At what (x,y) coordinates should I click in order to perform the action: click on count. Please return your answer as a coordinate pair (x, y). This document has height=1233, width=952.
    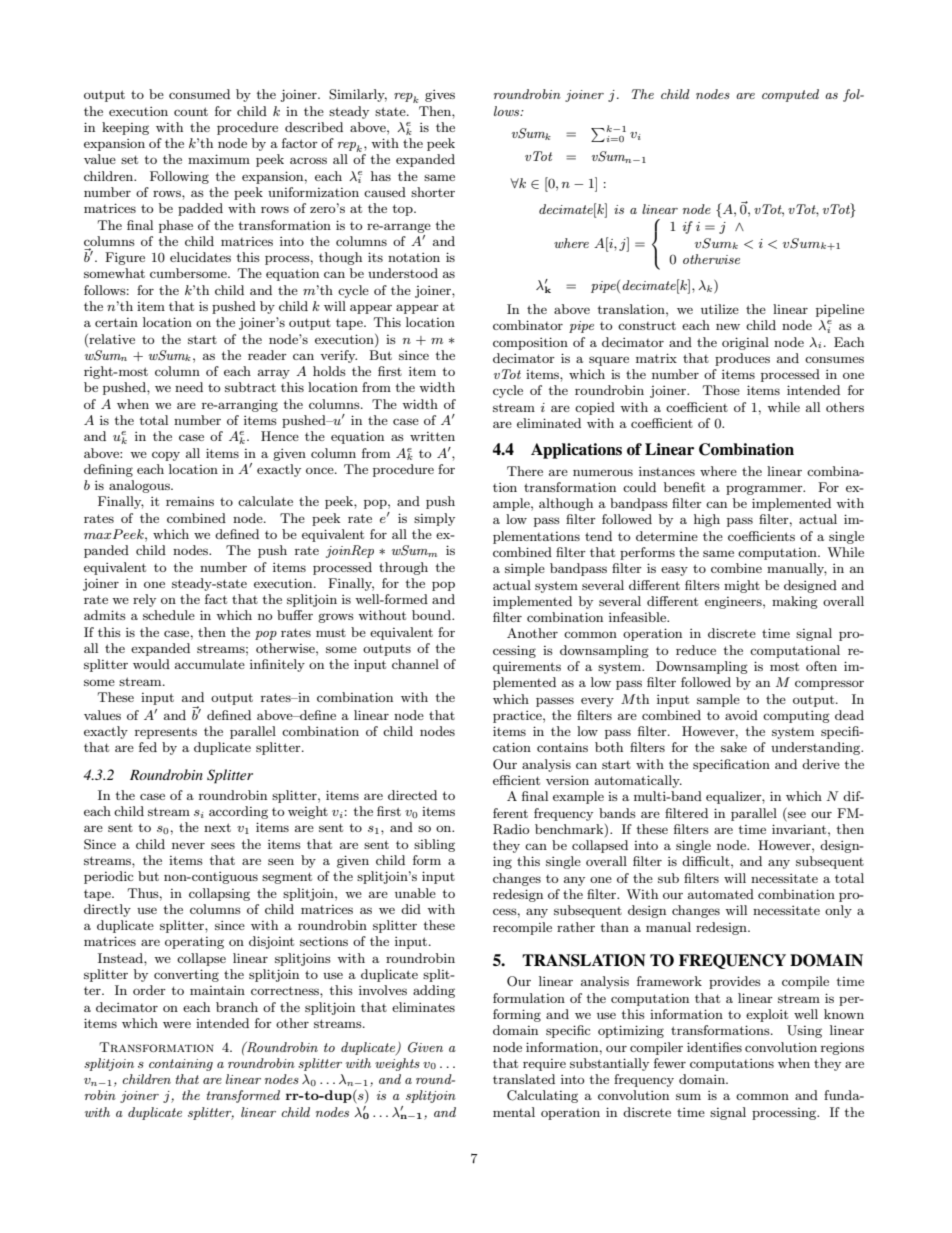
    Looking at the image, I should click on (191, 111).
